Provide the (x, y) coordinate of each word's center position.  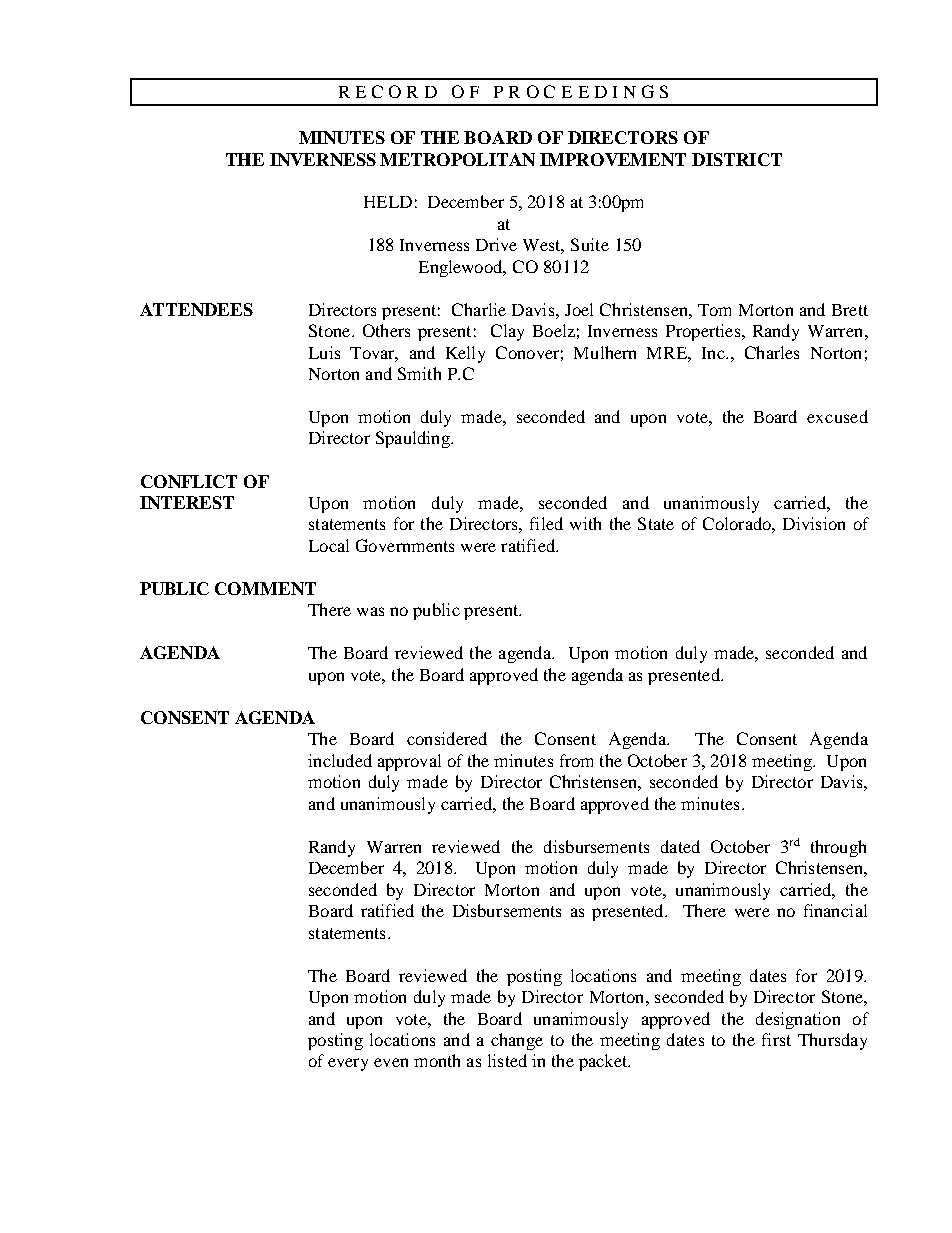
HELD (388, 202)
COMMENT (265, 588)
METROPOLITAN (457, 159)
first (776, 1039)
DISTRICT (737, 159)
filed (546, 523)
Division (814, 523)
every (348, 1064)
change (517, 1041)
